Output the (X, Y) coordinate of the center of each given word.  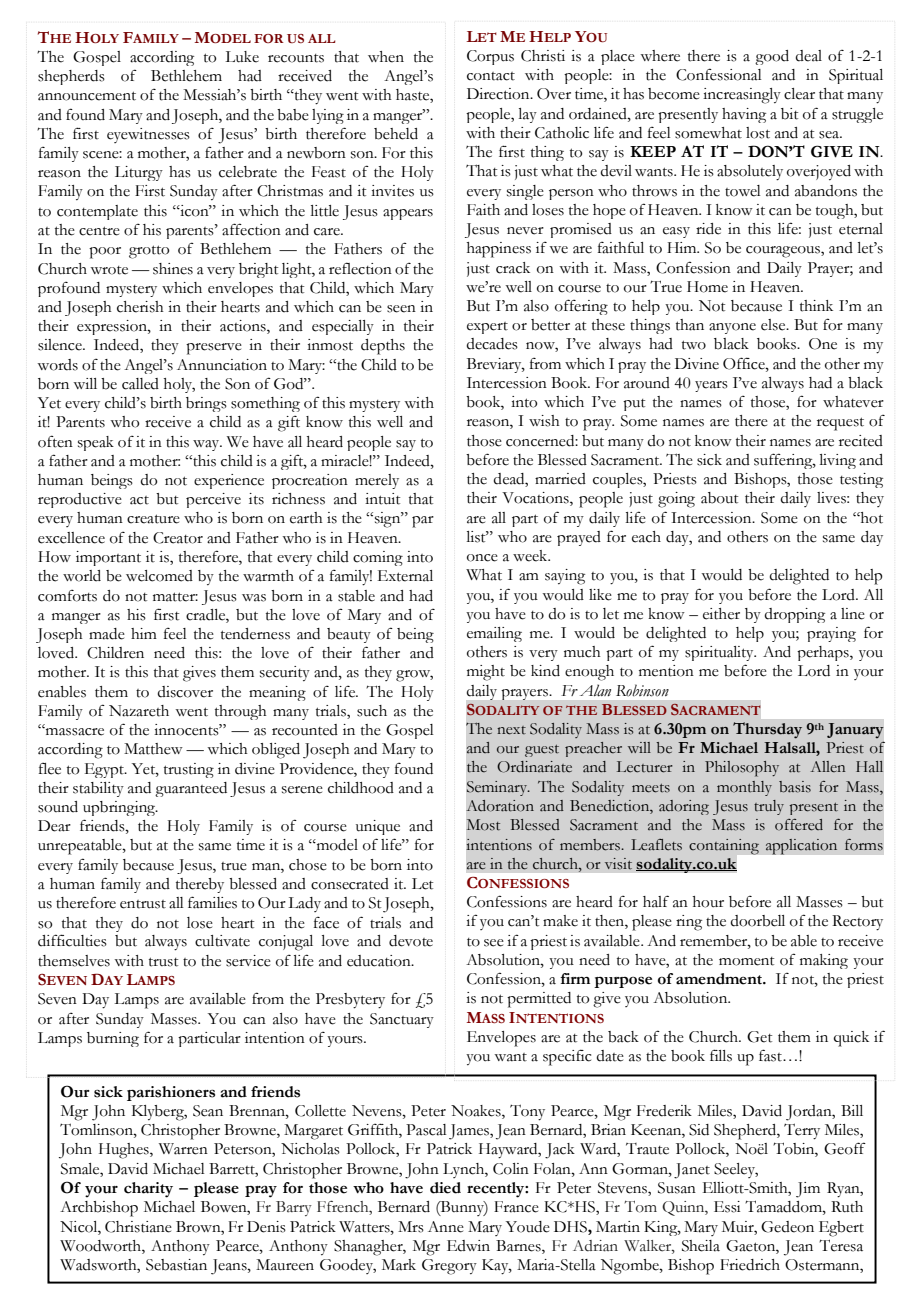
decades (492, 344)
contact (491, 76)
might (486, 673)
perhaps (824, 653)
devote (411, 941)
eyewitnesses (148, 135)
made (107, 634)
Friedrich (750, 1265)
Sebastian (176, 1265)
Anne (446, 1227)
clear (799, 94)
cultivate (222, 941)
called (140, 384)
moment (746, 961)
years (711, 386)
